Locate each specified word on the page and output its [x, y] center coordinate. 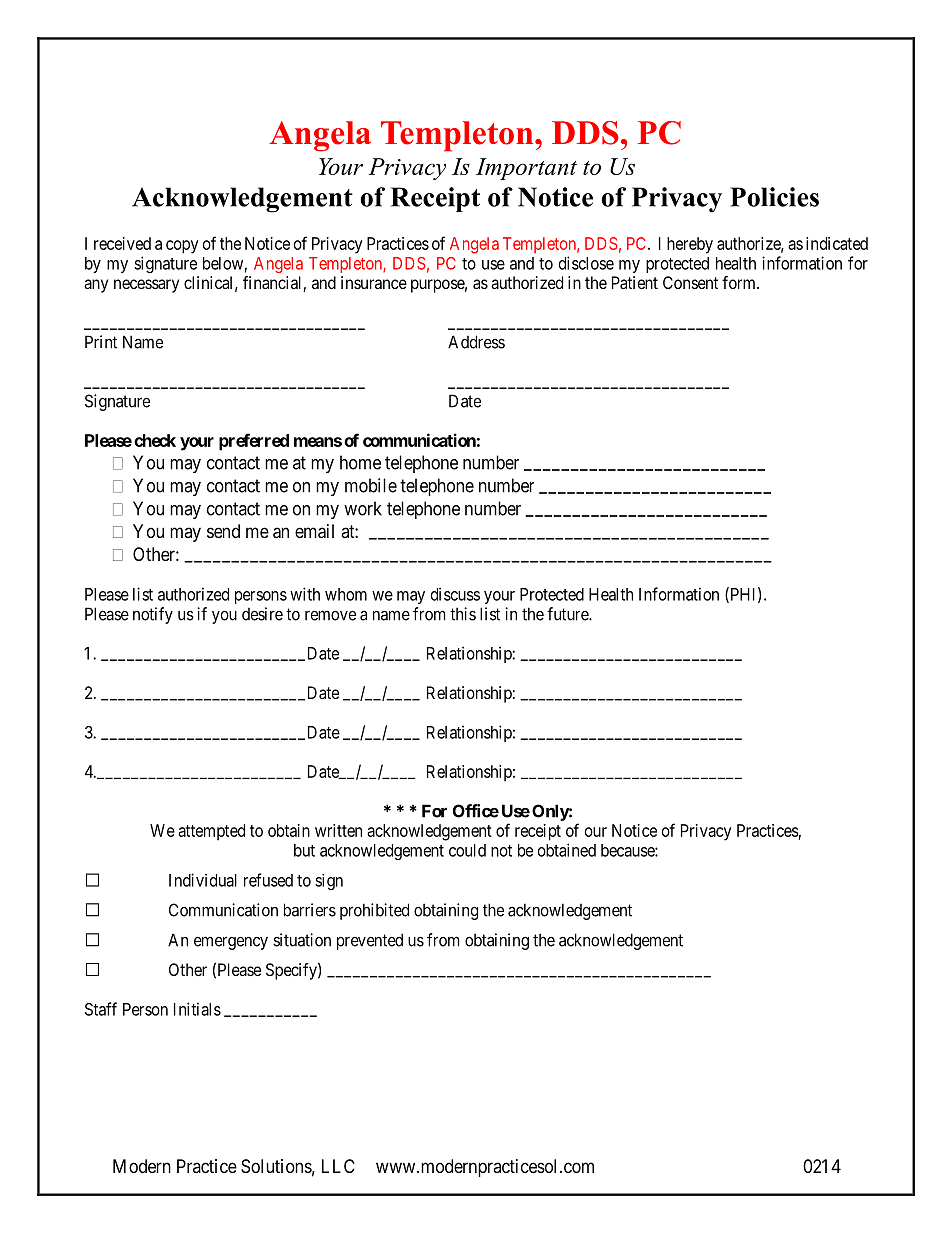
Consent [690, 282]
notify [153, 615]
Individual [203, 880]
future [568, 614]
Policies [774, 197]
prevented [370, 941]
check [155, 440]
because [628, 850]
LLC [338, 1166]
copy [182, 247]
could [467, 850]
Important [526, 169]
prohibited [374, 911]
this [463, 614]
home [360, 462]
